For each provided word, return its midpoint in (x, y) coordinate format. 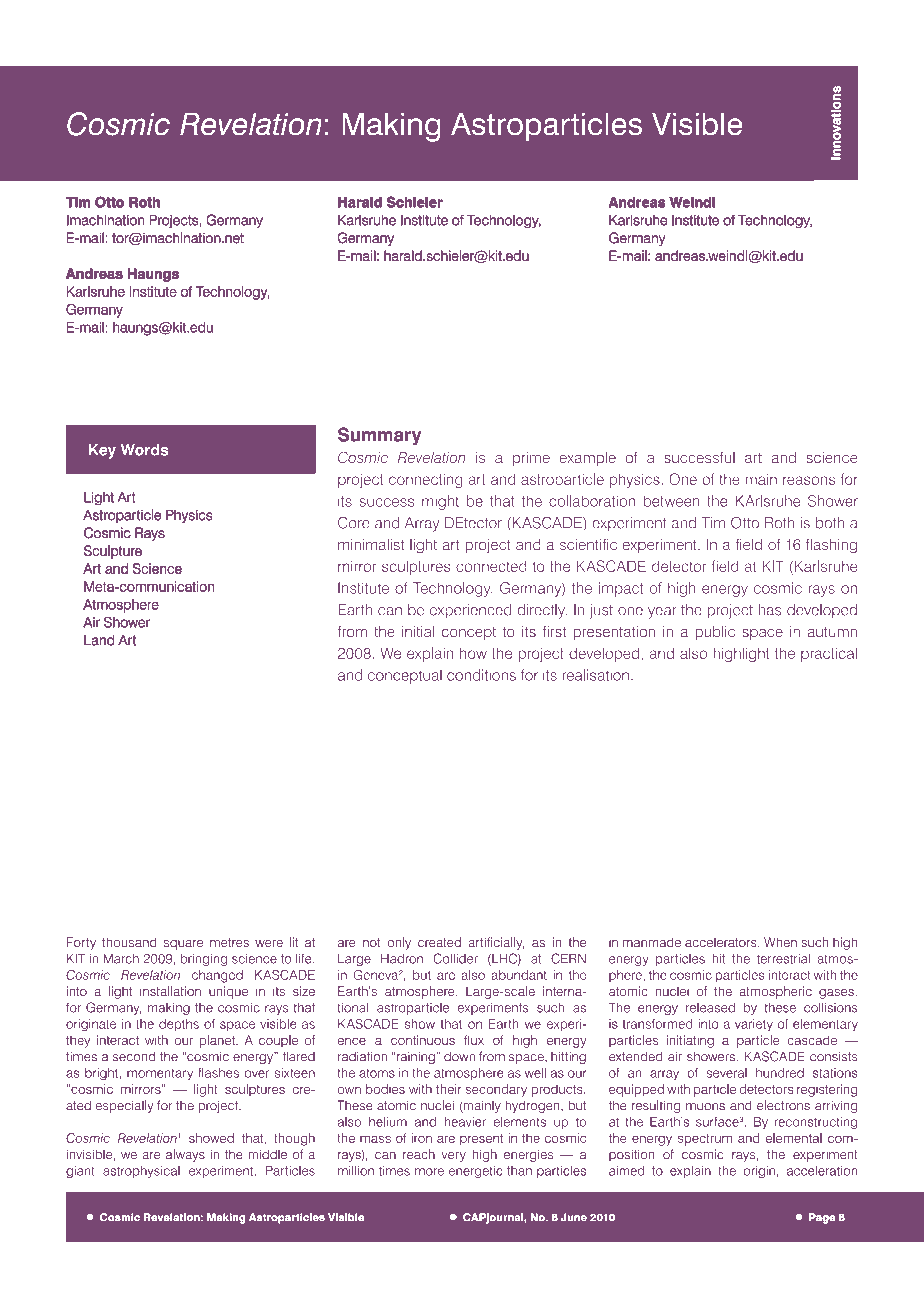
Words (144, 450)
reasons (809, 480)
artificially (496, 943)
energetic (476, 1172)
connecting (426, 480)
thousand (129, 942)
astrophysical (141, 1172)
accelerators (722, 942)
